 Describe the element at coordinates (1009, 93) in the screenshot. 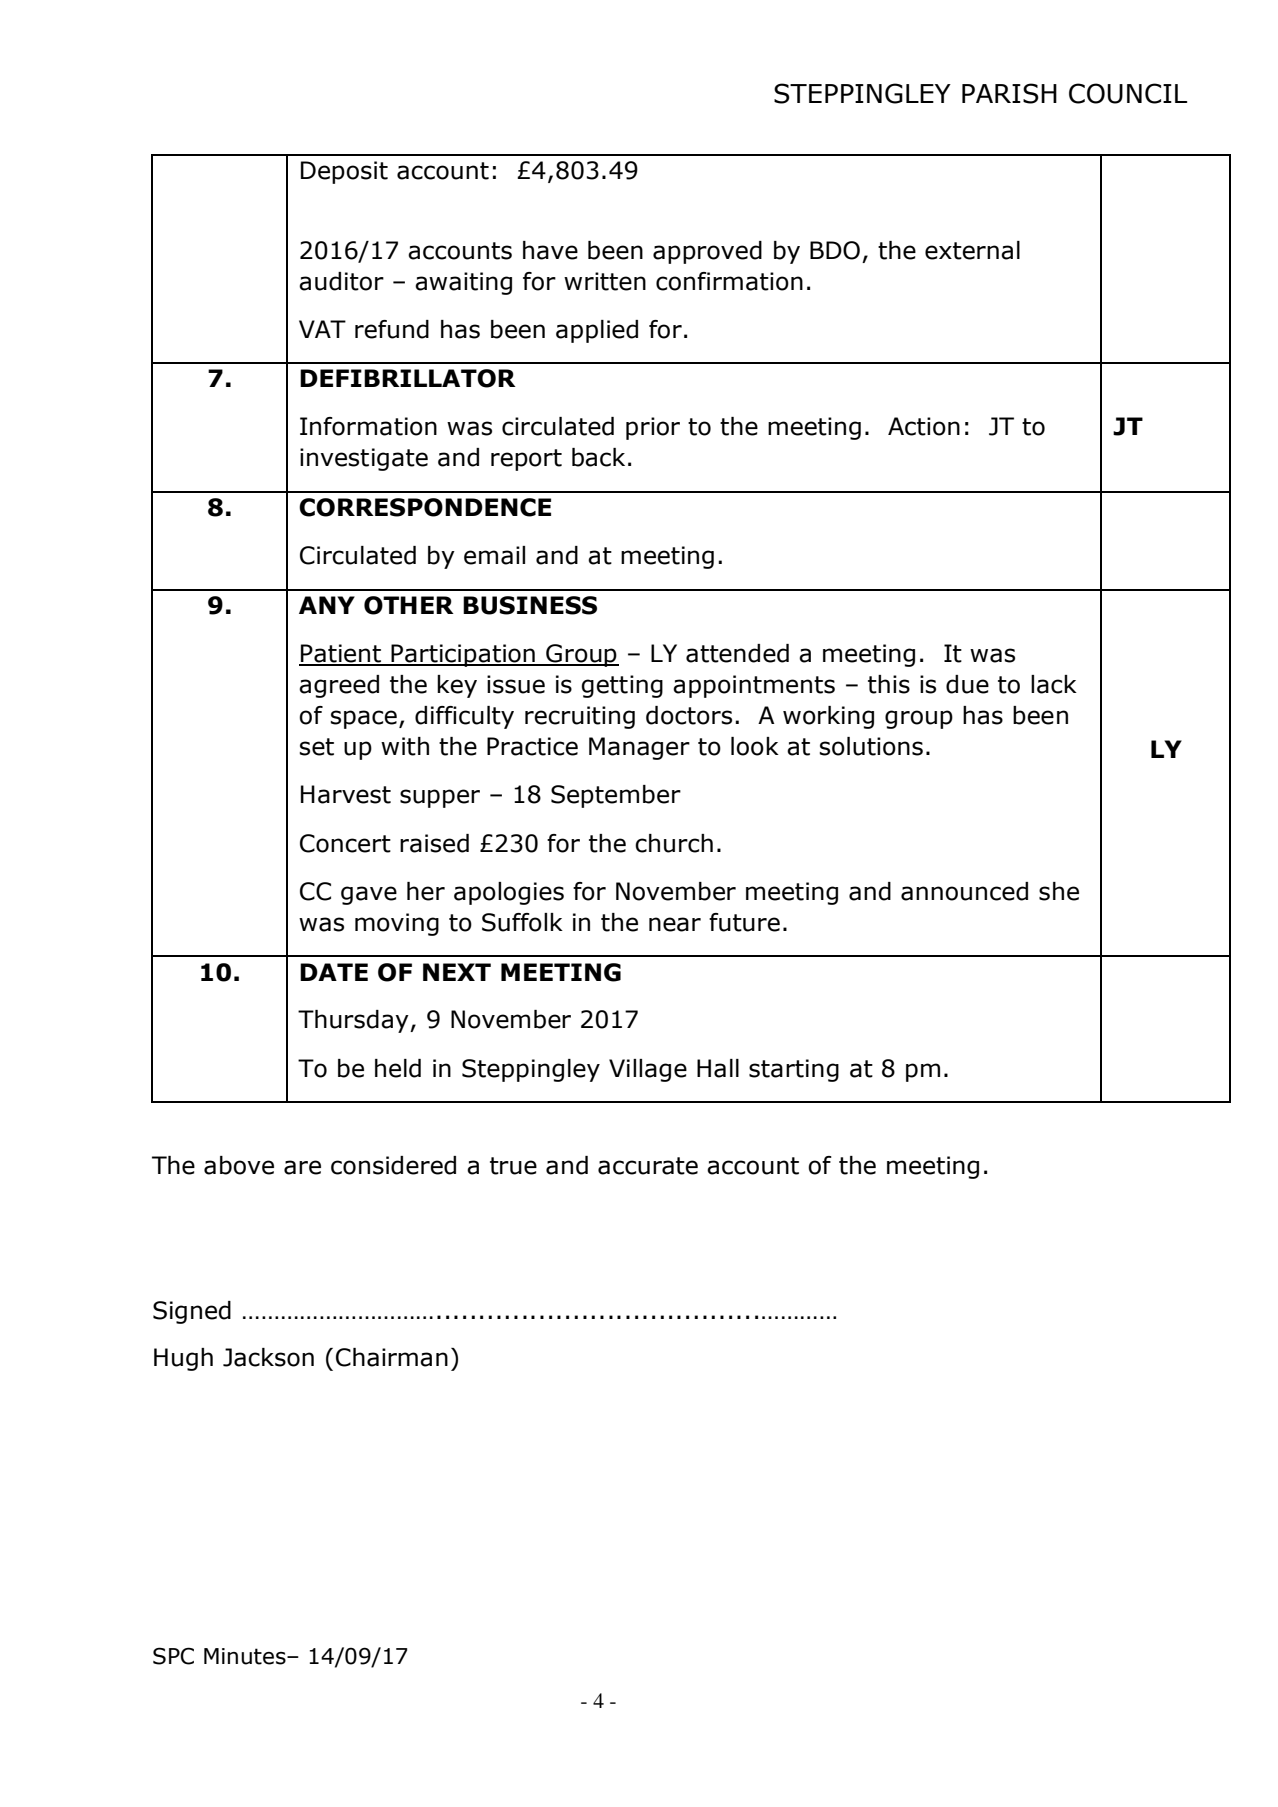

I see `PARISH` at that location.
